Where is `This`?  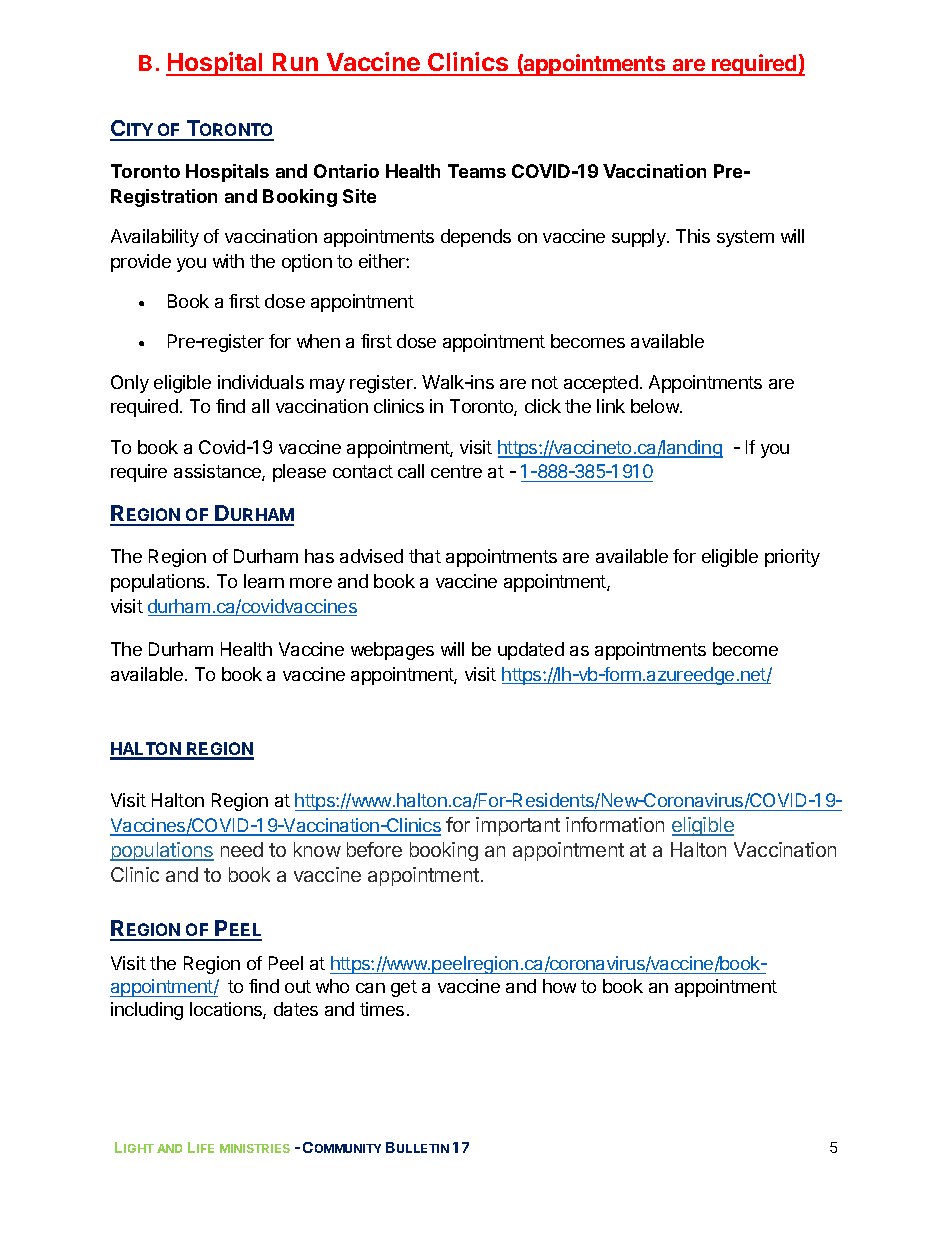
This is located at coordinates (693, 236).
